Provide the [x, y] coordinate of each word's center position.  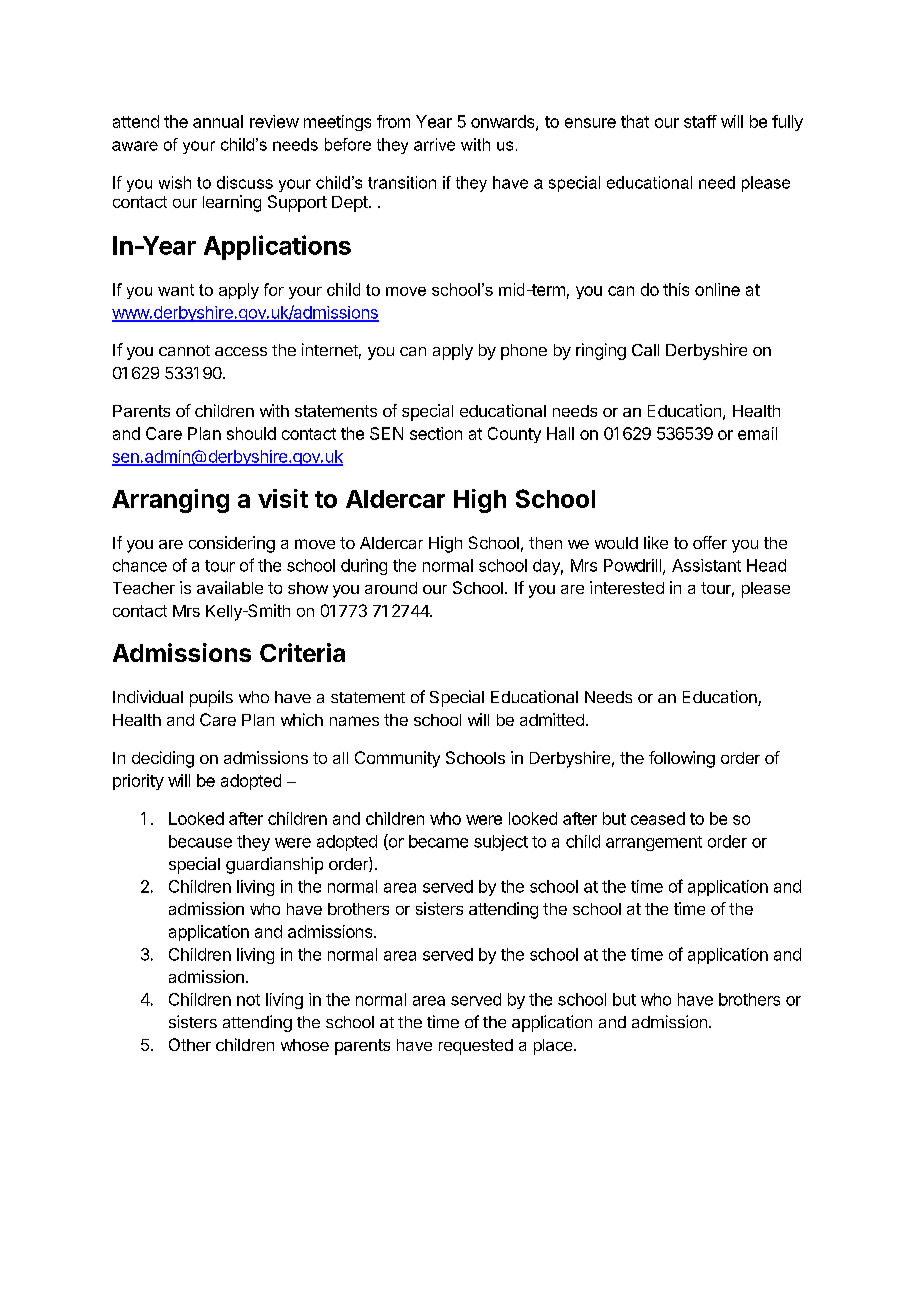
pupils [211, 698]
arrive [434, 144]
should [251, 433]
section [436, 433]
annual [218, 121]
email [757, 433]
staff [700, 121]
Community [397, 759]
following [682, 759]
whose [305, 1045]
